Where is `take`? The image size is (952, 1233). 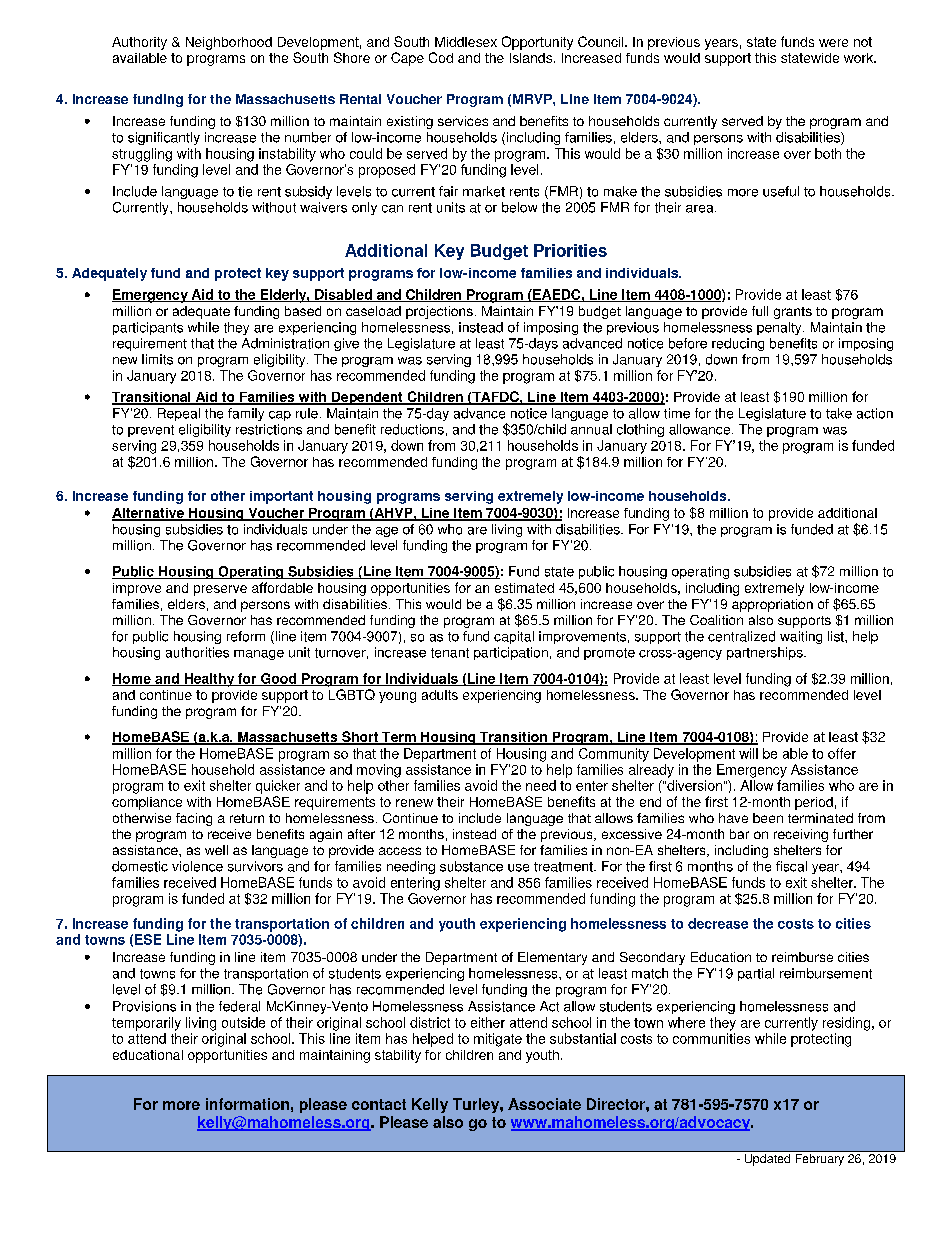
take is located at coordinates (839, 413).
